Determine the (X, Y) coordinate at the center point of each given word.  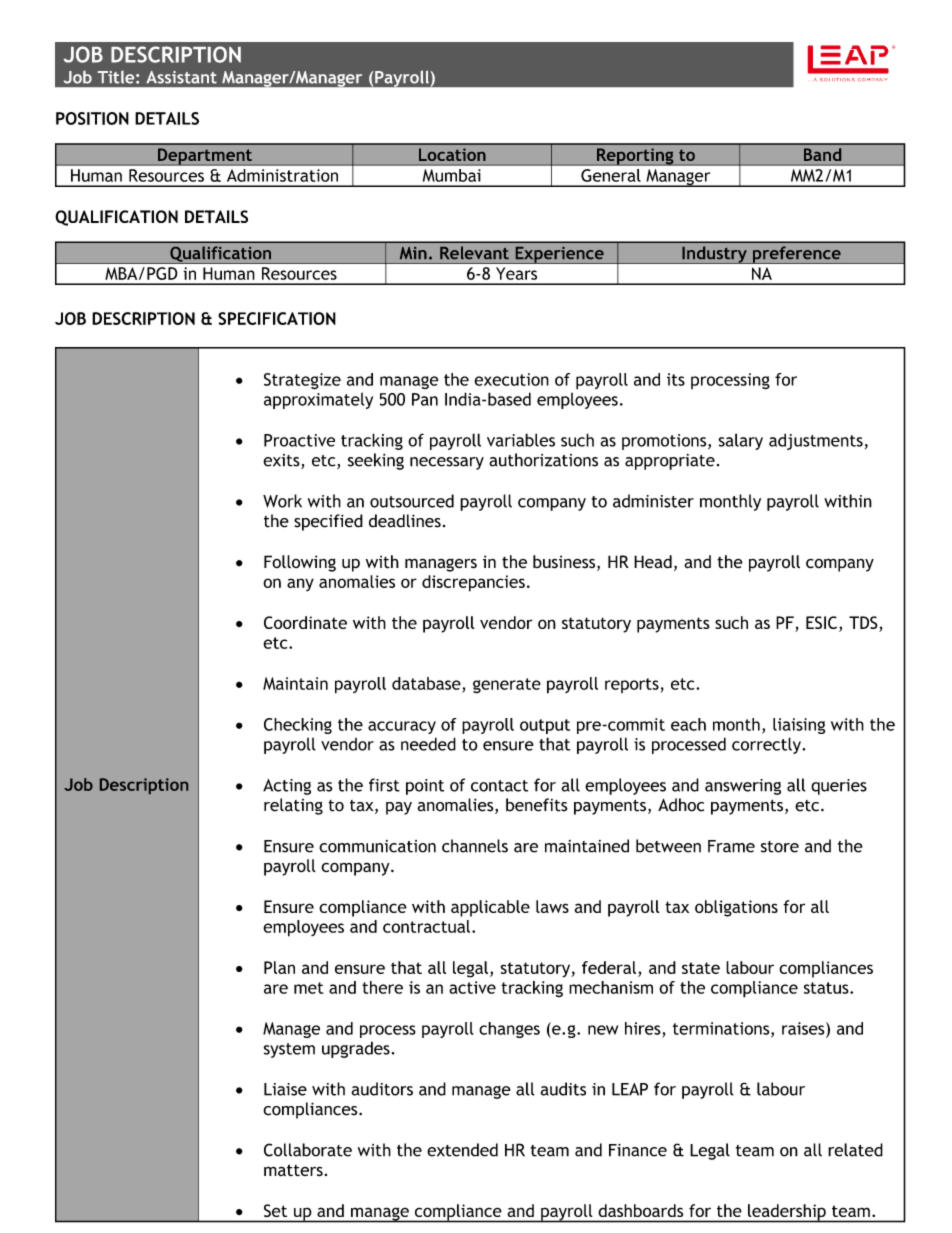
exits (282, 461)
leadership (787, 1213)
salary (740, 441)
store (780, 847)
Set (275, 1210)
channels (475, 846)
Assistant (181, 77)
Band (822, 154)
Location (452, 155)
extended (462, 1150)
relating (293, 806)
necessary (447, 463)
